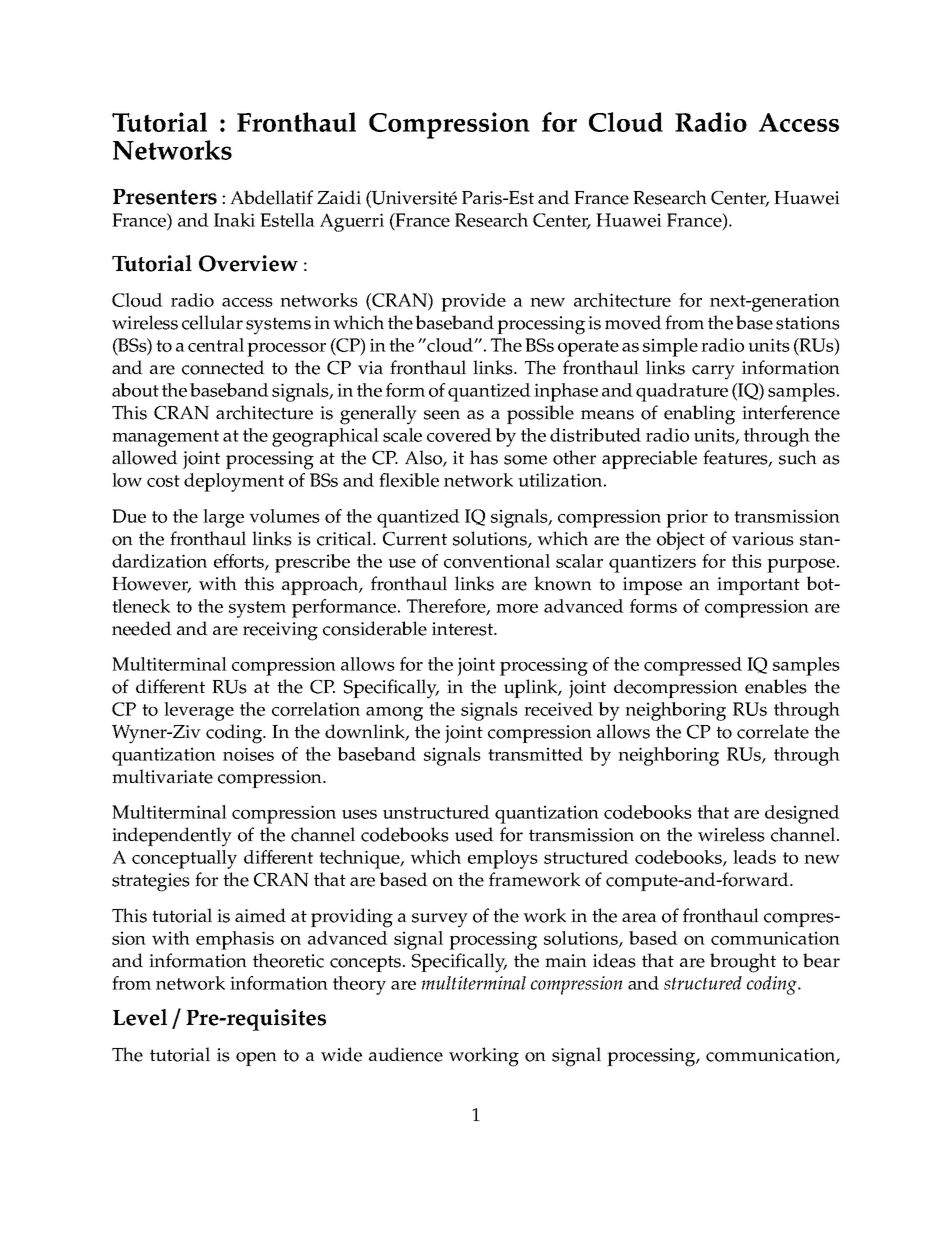  I want to click on provide, so click(473, 302).
